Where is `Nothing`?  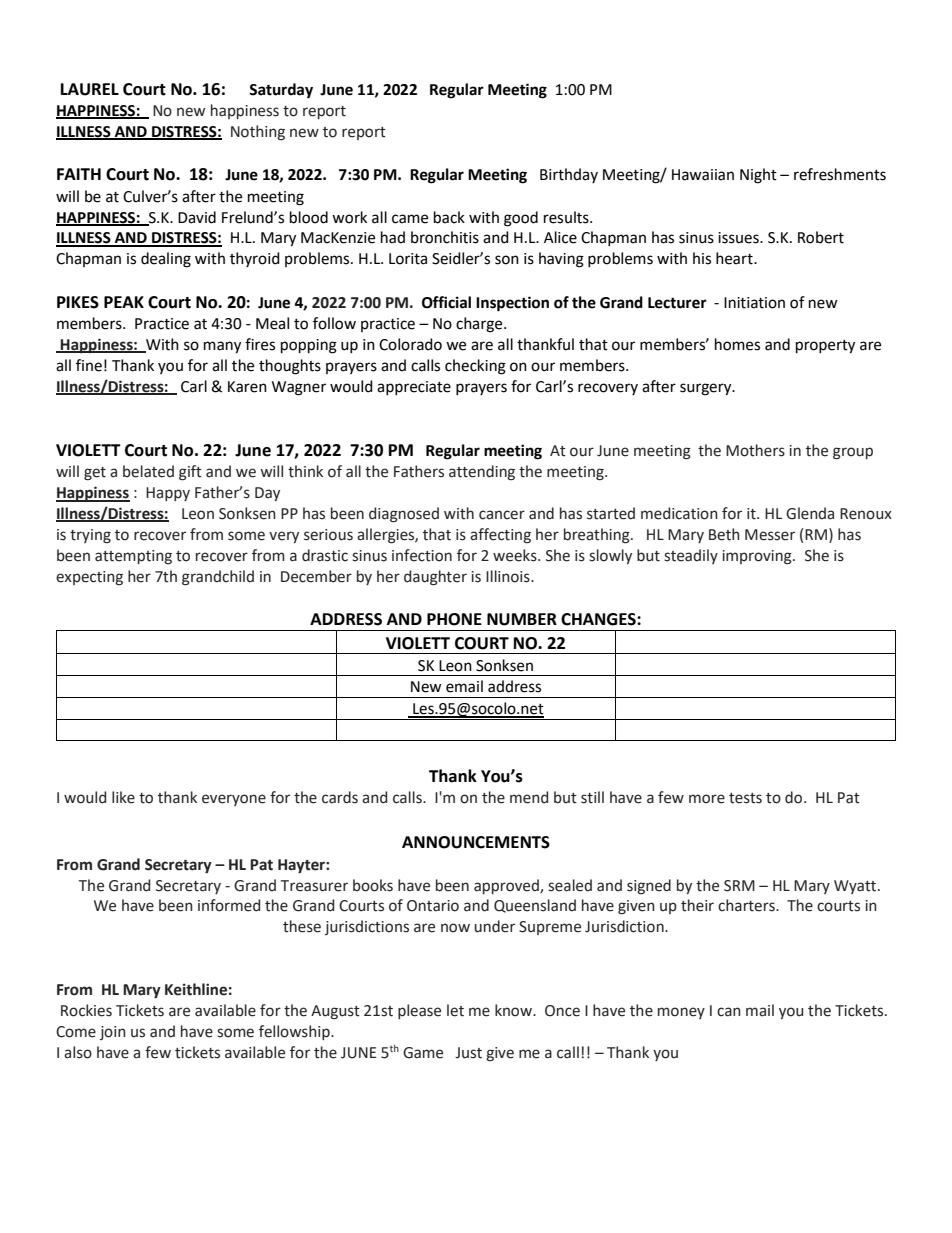
Nothing is located at coordinates (258, 133).
